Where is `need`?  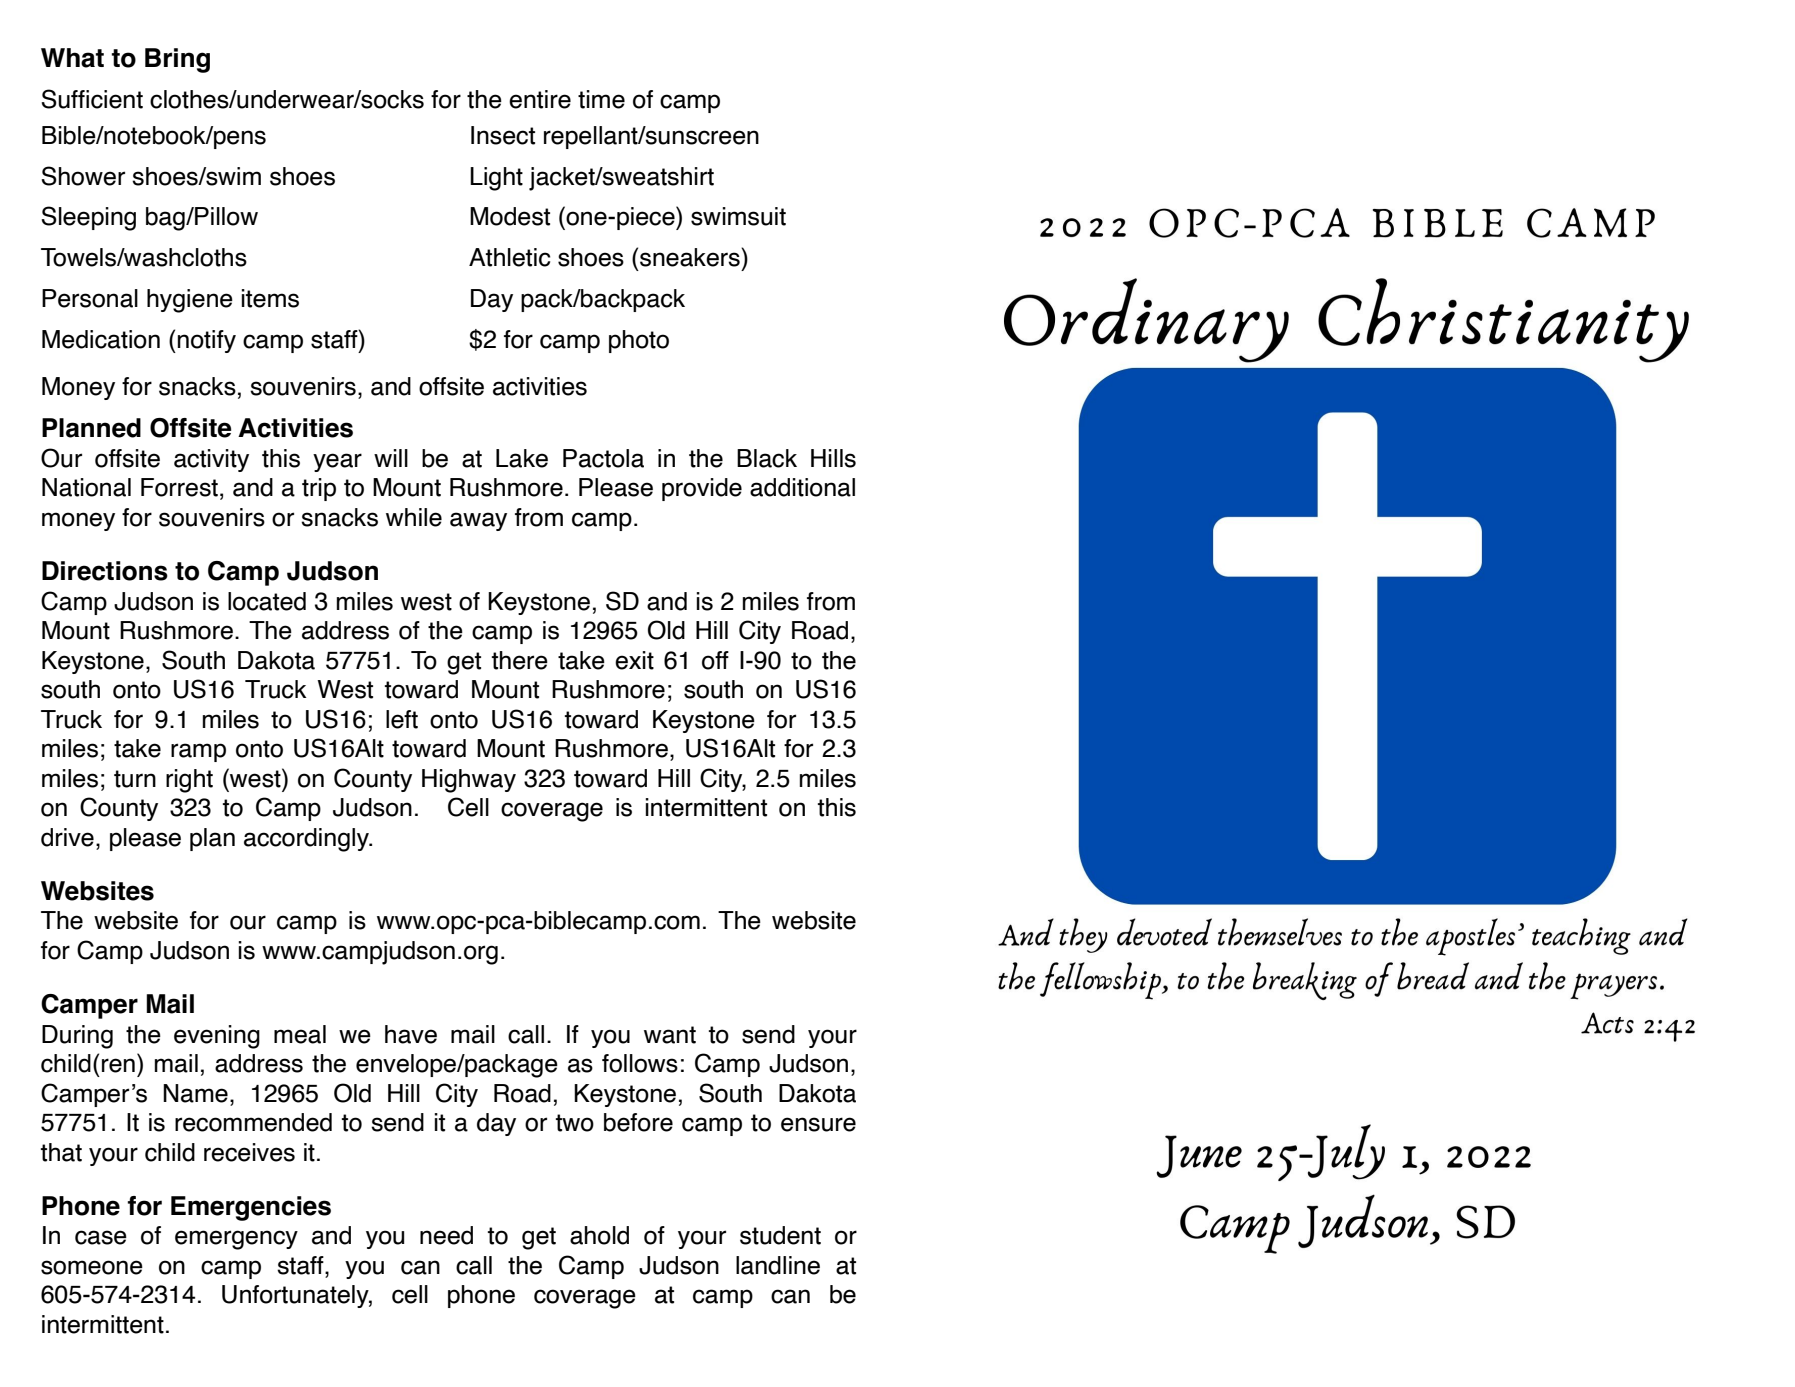 need is located at coordinates (446, 1235).
